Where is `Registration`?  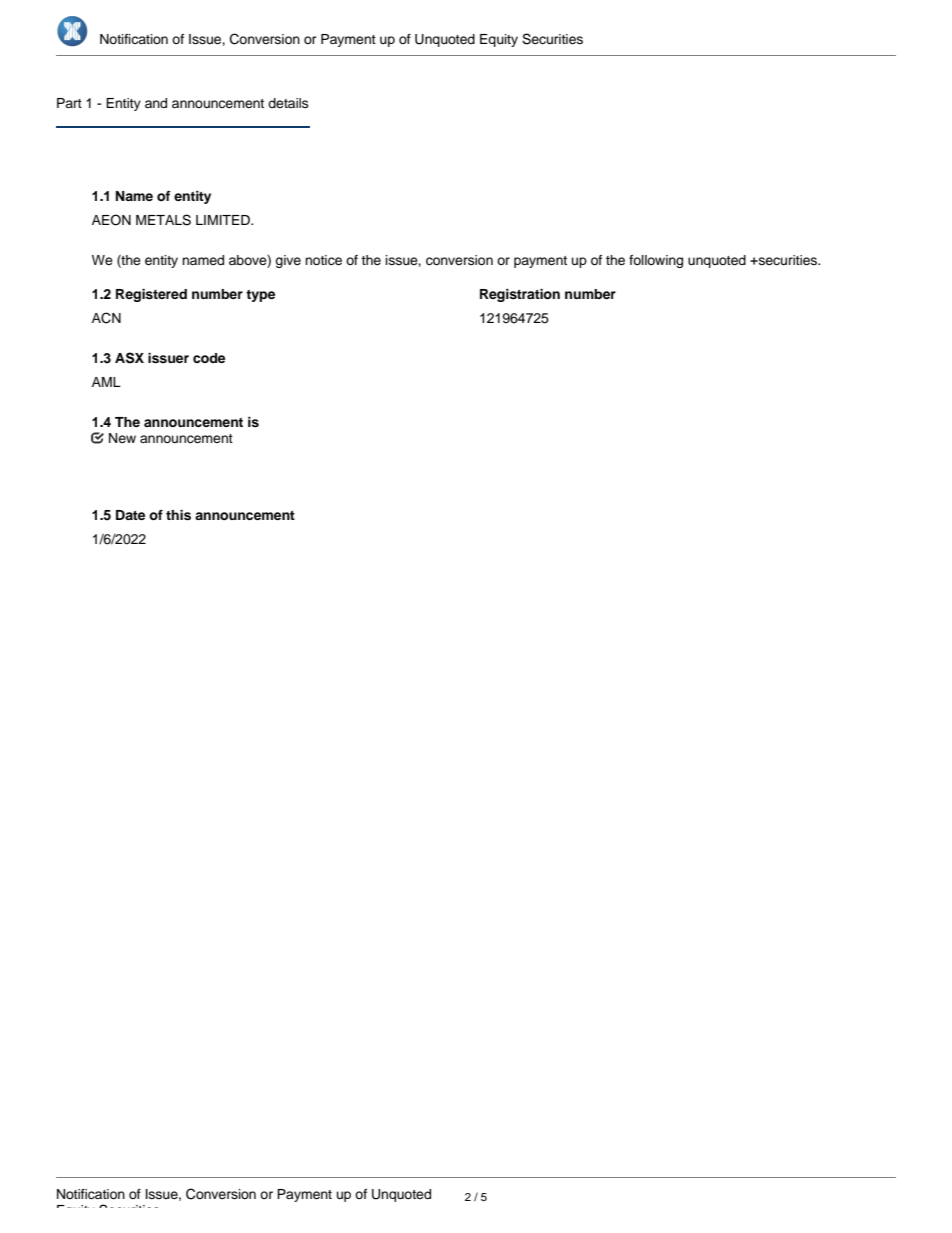 Registration is located at coordinates (520, 295).
